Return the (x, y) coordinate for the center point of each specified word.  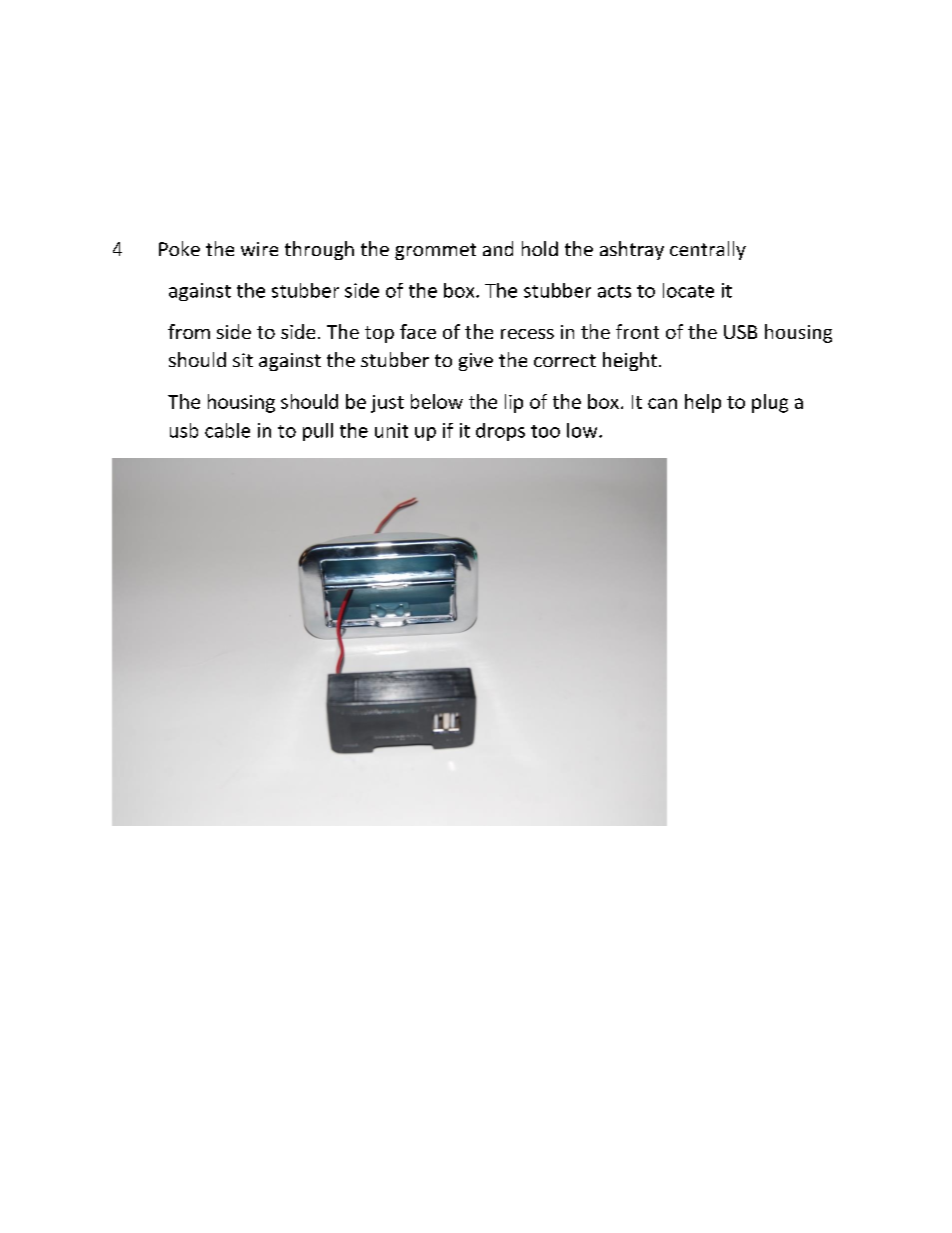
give (476, 362)
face (418, 331)
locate (688, 290)
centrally (708, 250)
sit (243, 360)
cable (227, 430)
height (630, 361)
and (498, 248)
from (189, 331)
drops (500, 432)
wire (259, 249)
